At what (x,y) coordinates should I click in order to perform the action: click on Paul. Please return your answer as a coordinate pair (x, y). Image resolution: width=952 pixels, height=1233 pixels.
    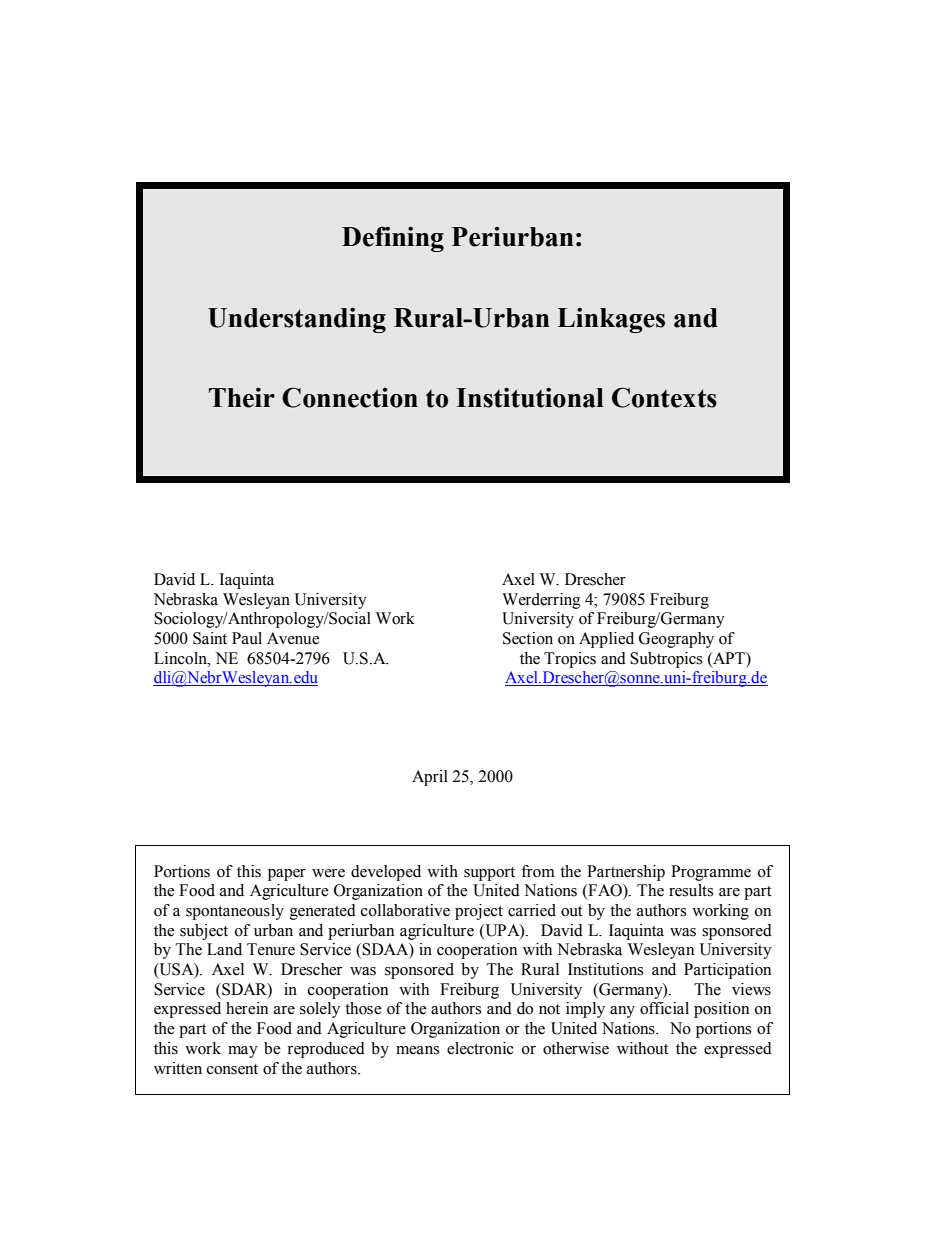
    Looking at the image, I should click on (247, 638).
